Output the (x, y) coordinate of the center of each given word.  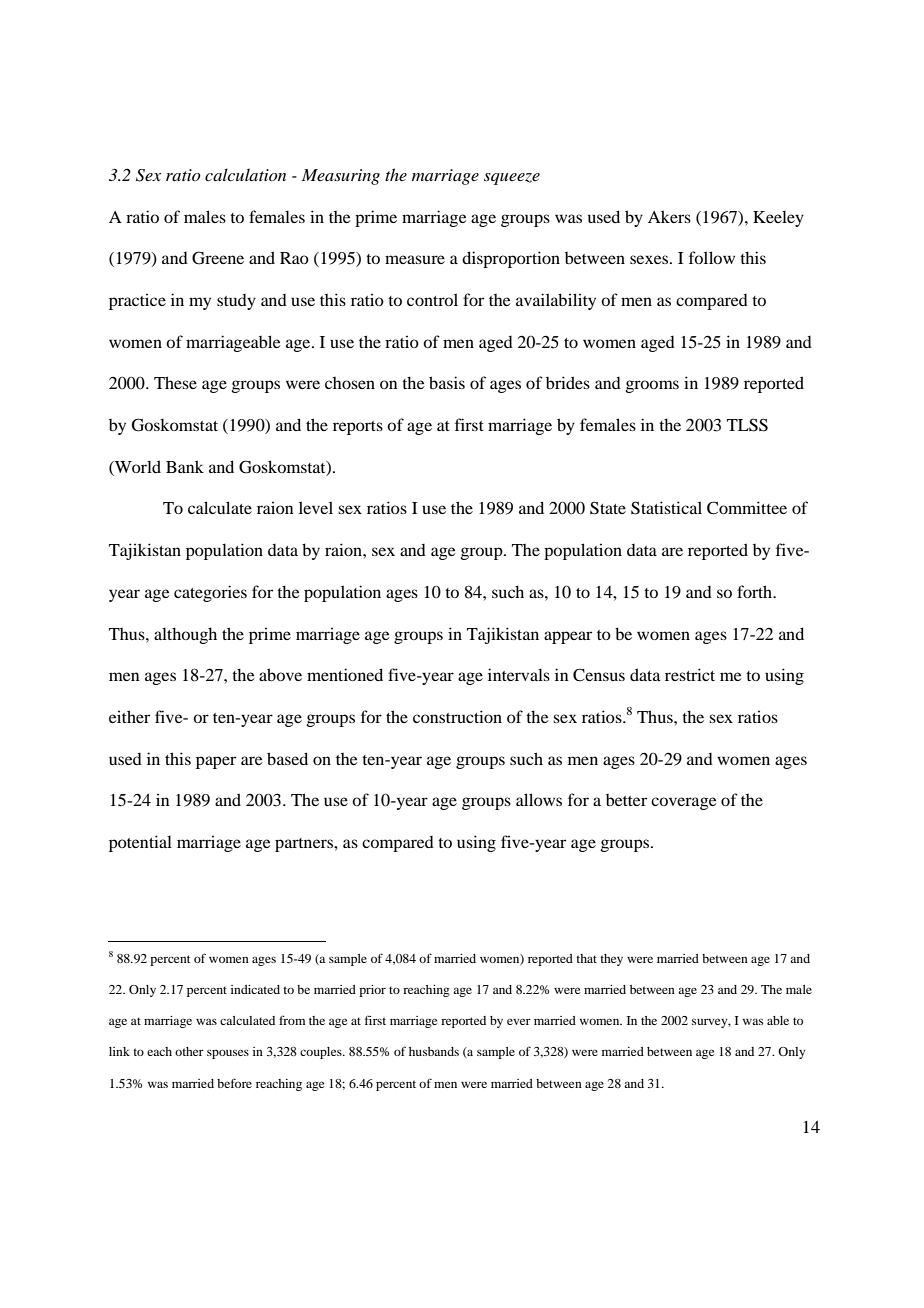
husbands (434, 1051)
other (189, 1051)
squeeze (512, 179)
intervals (519, 674)
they (611, 960)
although (185, 635)
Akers (669, 216)
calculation (245, 174)
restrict (690, 674)
